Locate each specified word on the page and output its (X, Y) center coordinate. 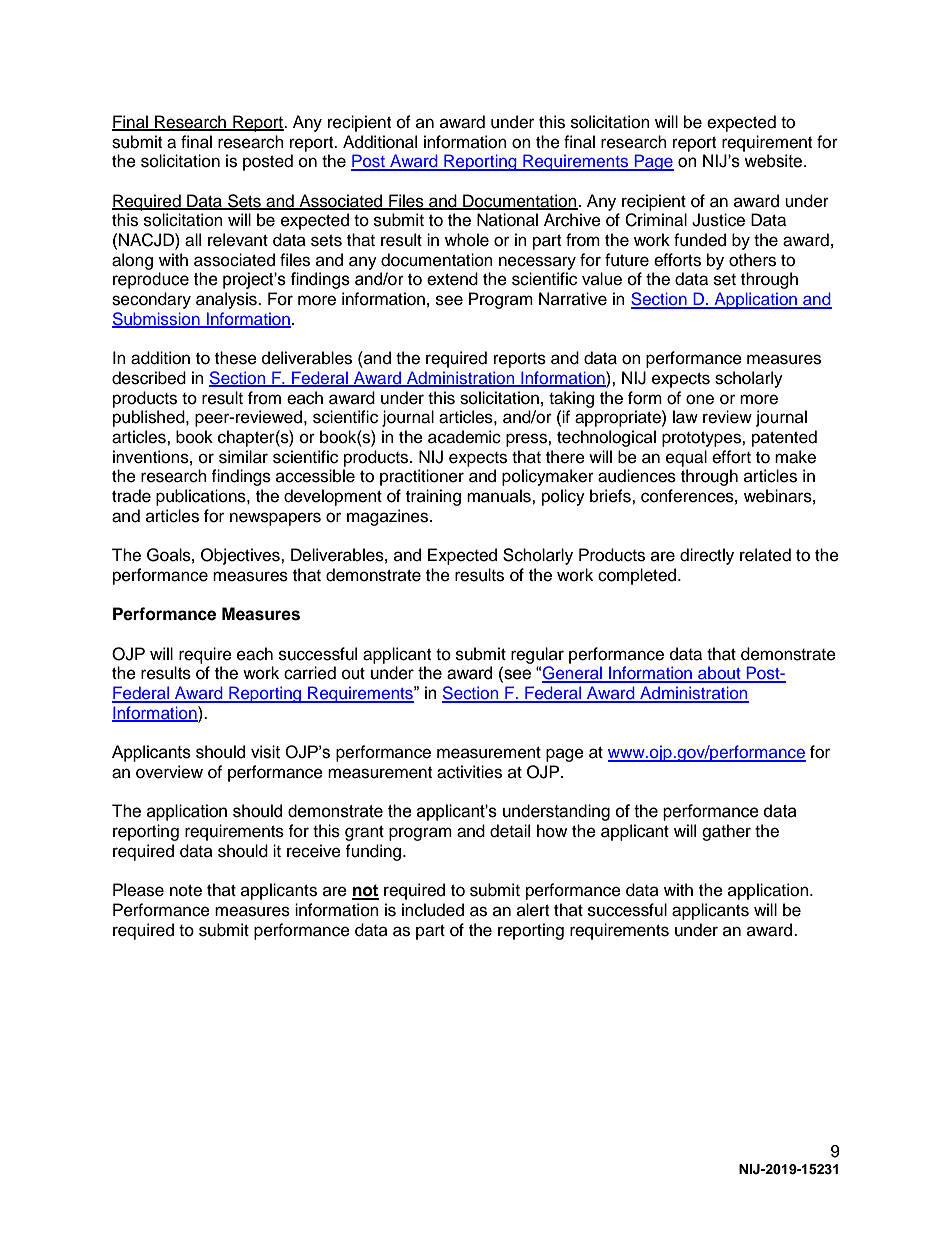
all (193, 240)
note (186, 891)
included (433, 910)
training (433, 497)
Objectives (241, 556)
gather (726, 832)
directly (707, 556)
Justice (718, 220)
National (507, 220)
